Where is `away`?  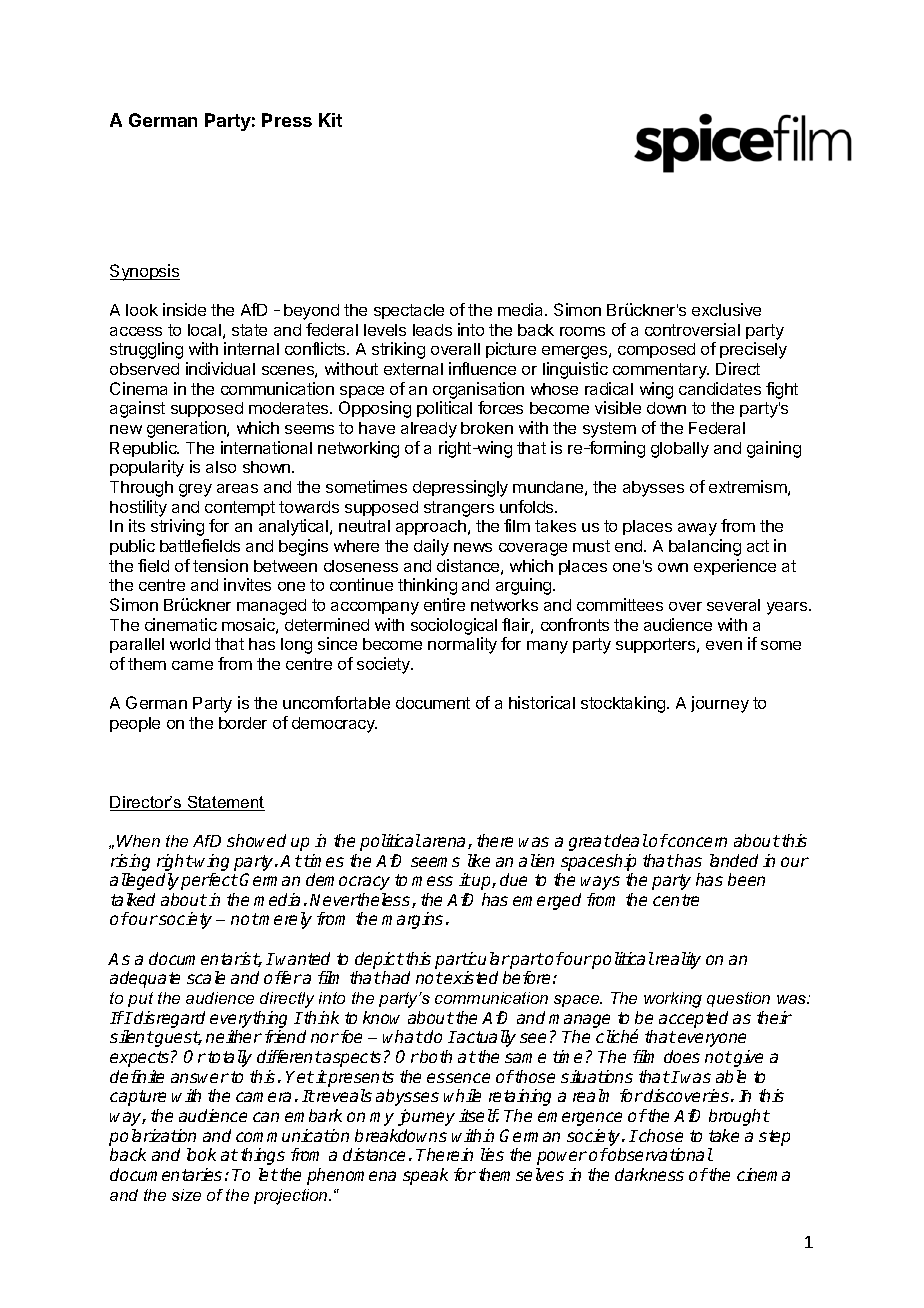
away is located at coordinates (697, 529).
